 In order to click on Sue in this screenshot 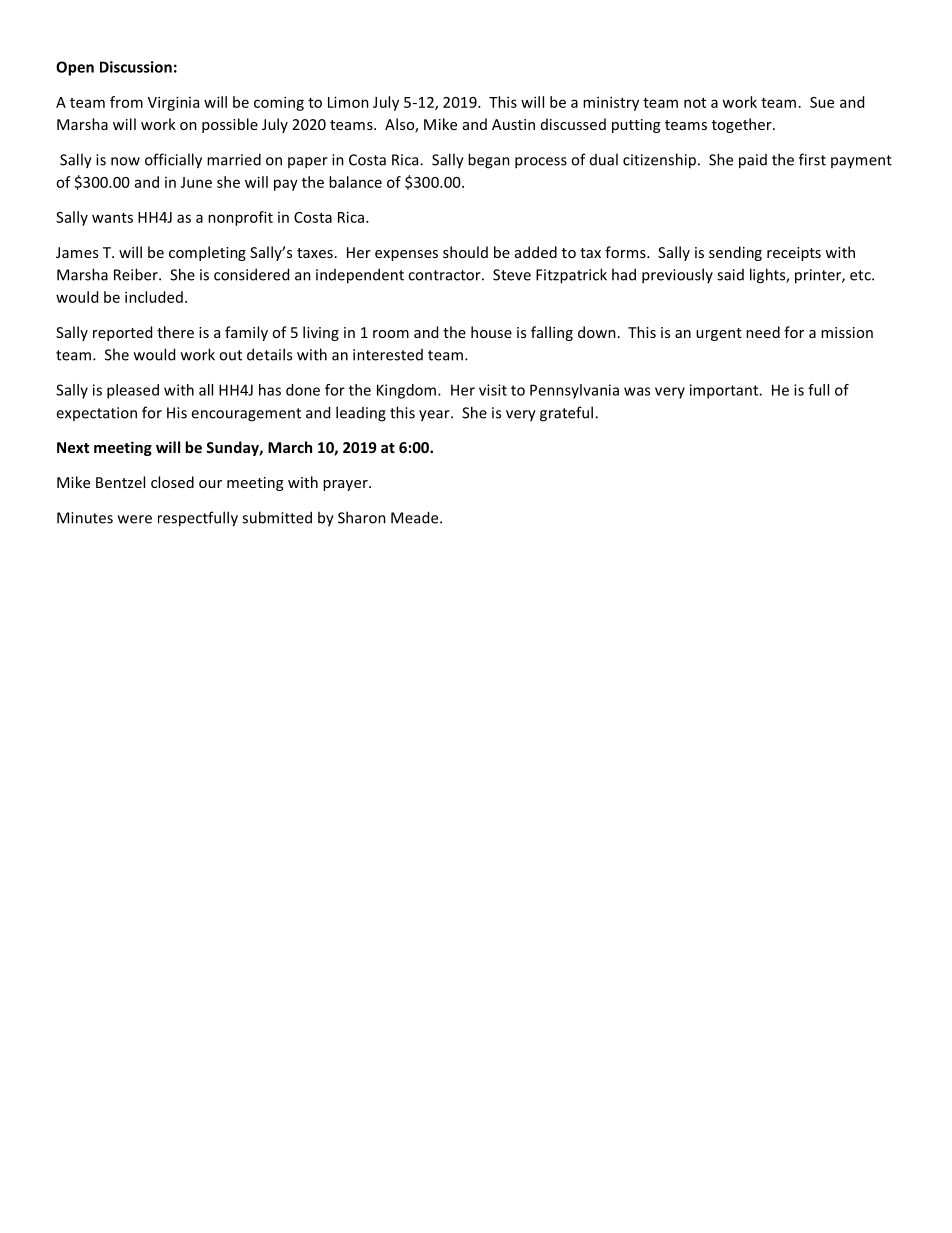, I will do `click(822, 102)`.
